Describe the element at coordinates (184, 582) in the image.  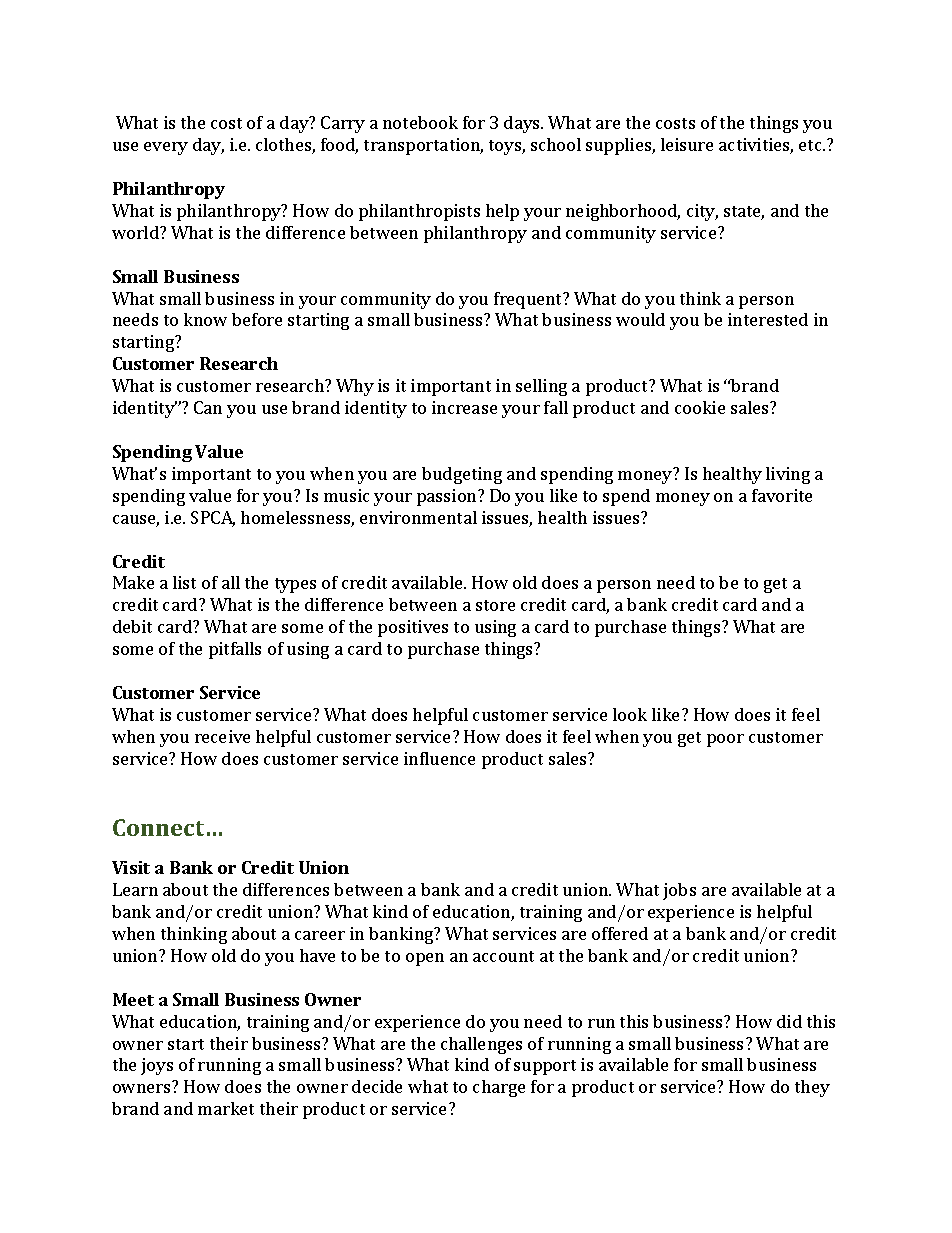
I see `list` at that location.
